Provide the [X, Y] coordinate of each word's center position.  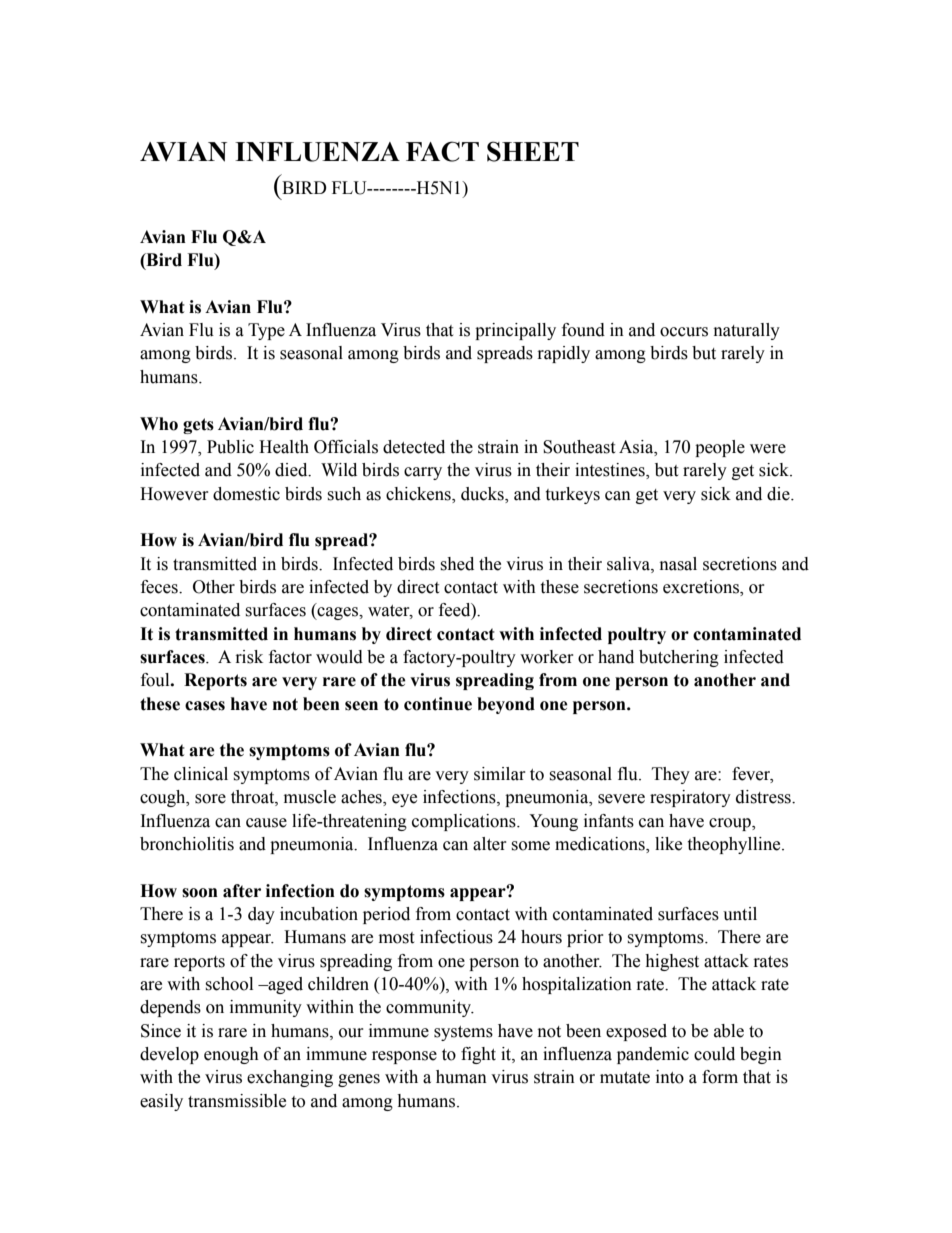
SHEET [533, 151]
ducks [483, 494]
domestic [246, 494]
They [671, 775]
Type [266, 331]
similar [500, 774]
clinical [201, 774]
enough [231, 1055]
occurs [684, 332]
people [720, 448]
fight [478, 1055]
